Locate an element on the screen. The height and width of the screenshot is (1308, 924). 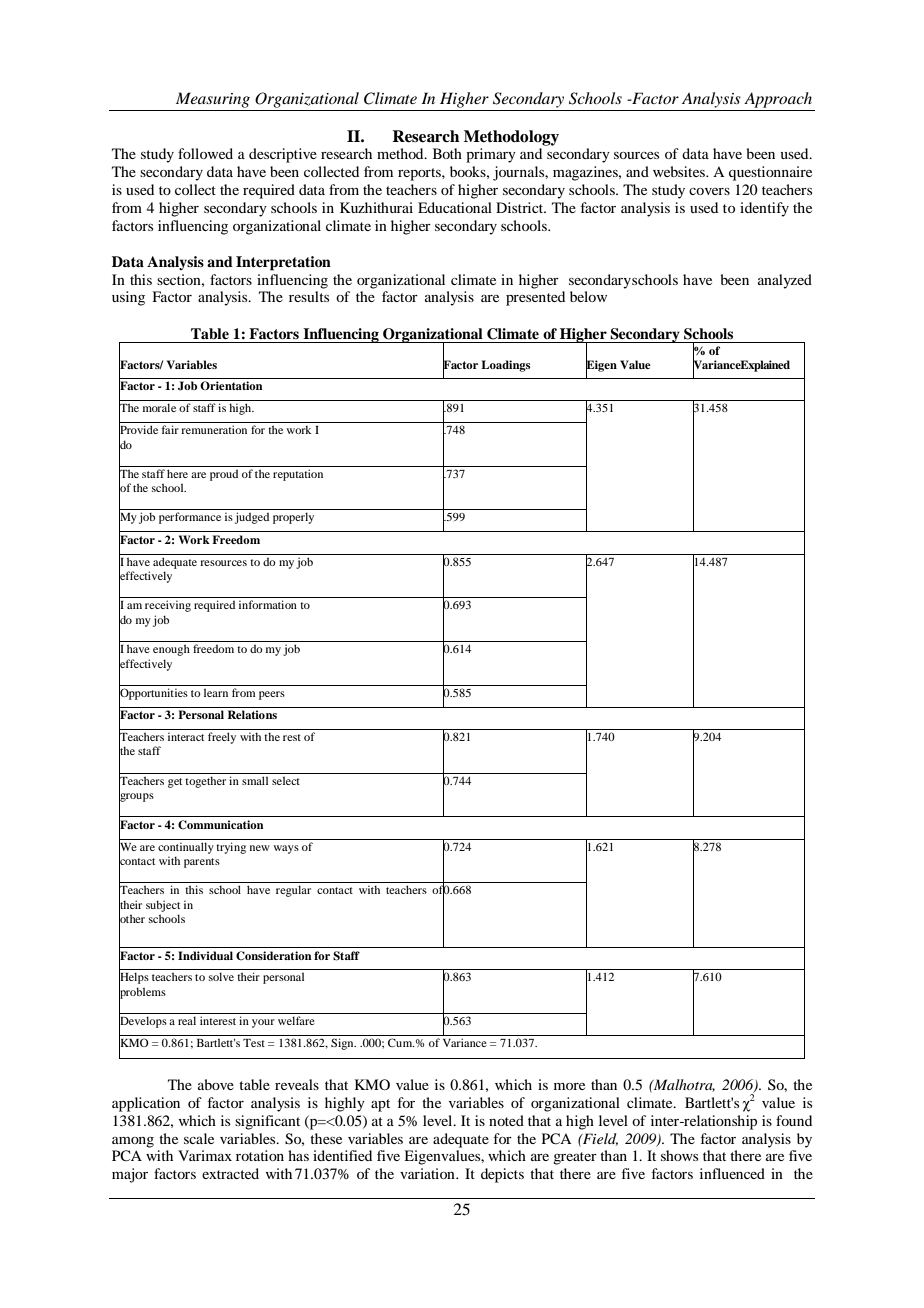
followed is located at coordinates (205, 153).
